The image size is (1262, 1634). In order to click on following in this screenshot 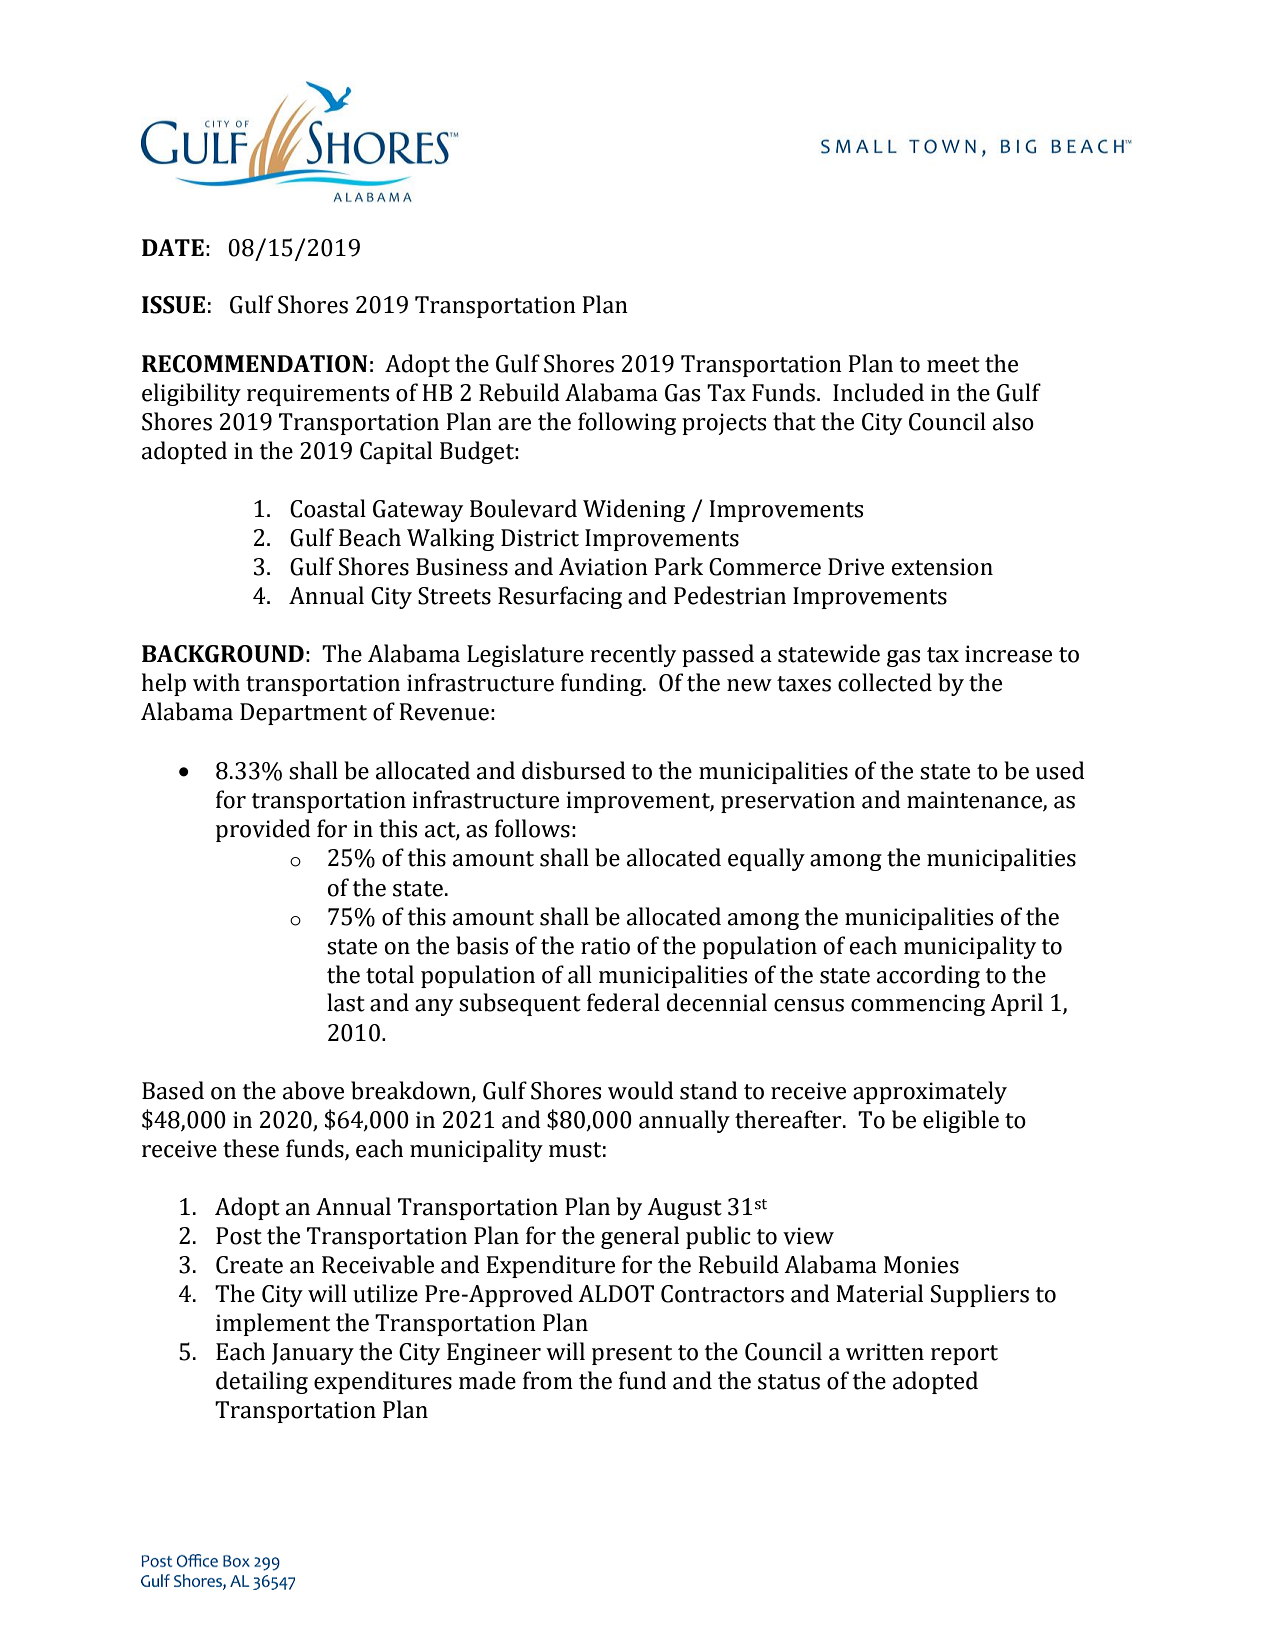, I will do `click(627, 423)`.
